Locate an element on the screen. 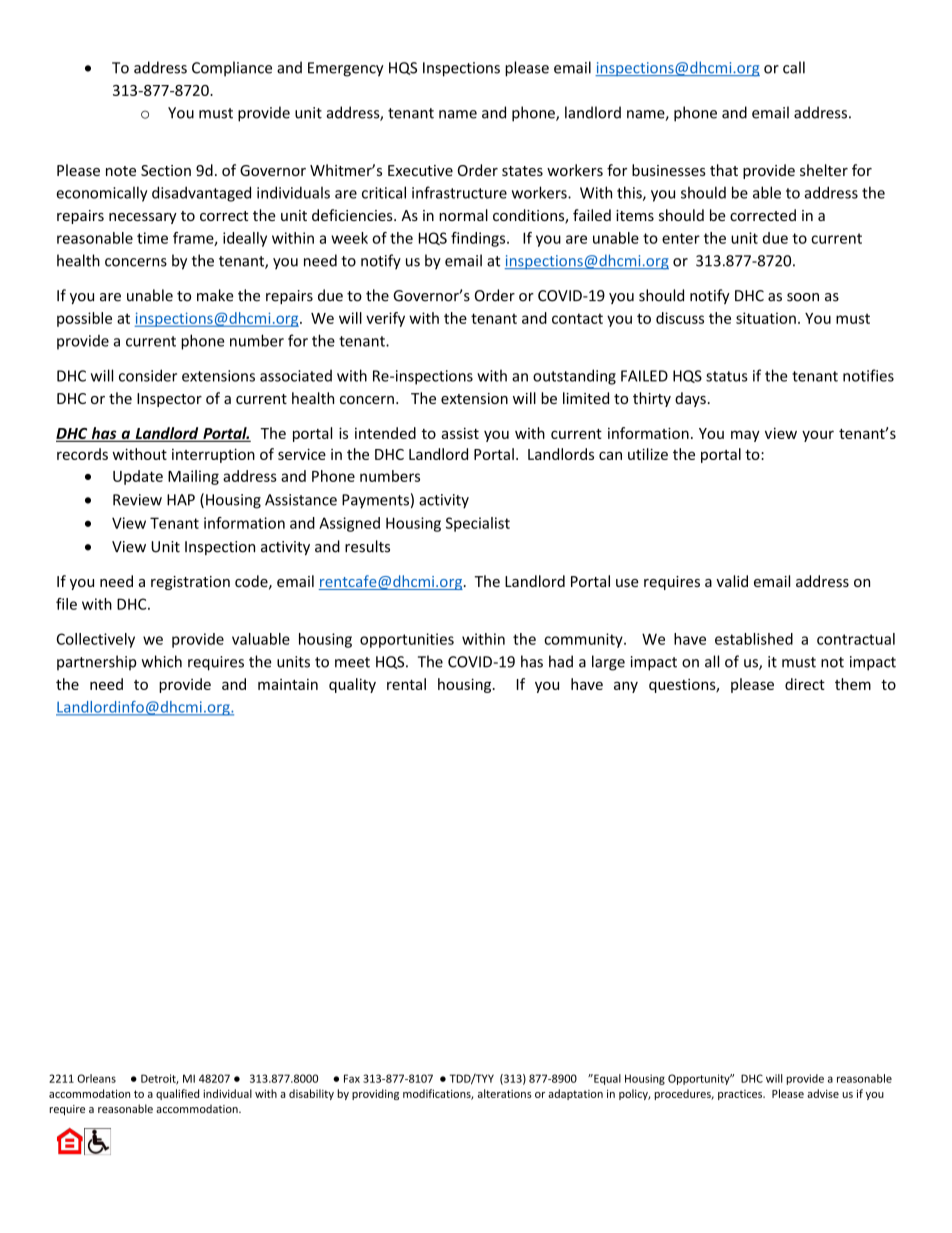  consider is located at coordinates (148, 375).
